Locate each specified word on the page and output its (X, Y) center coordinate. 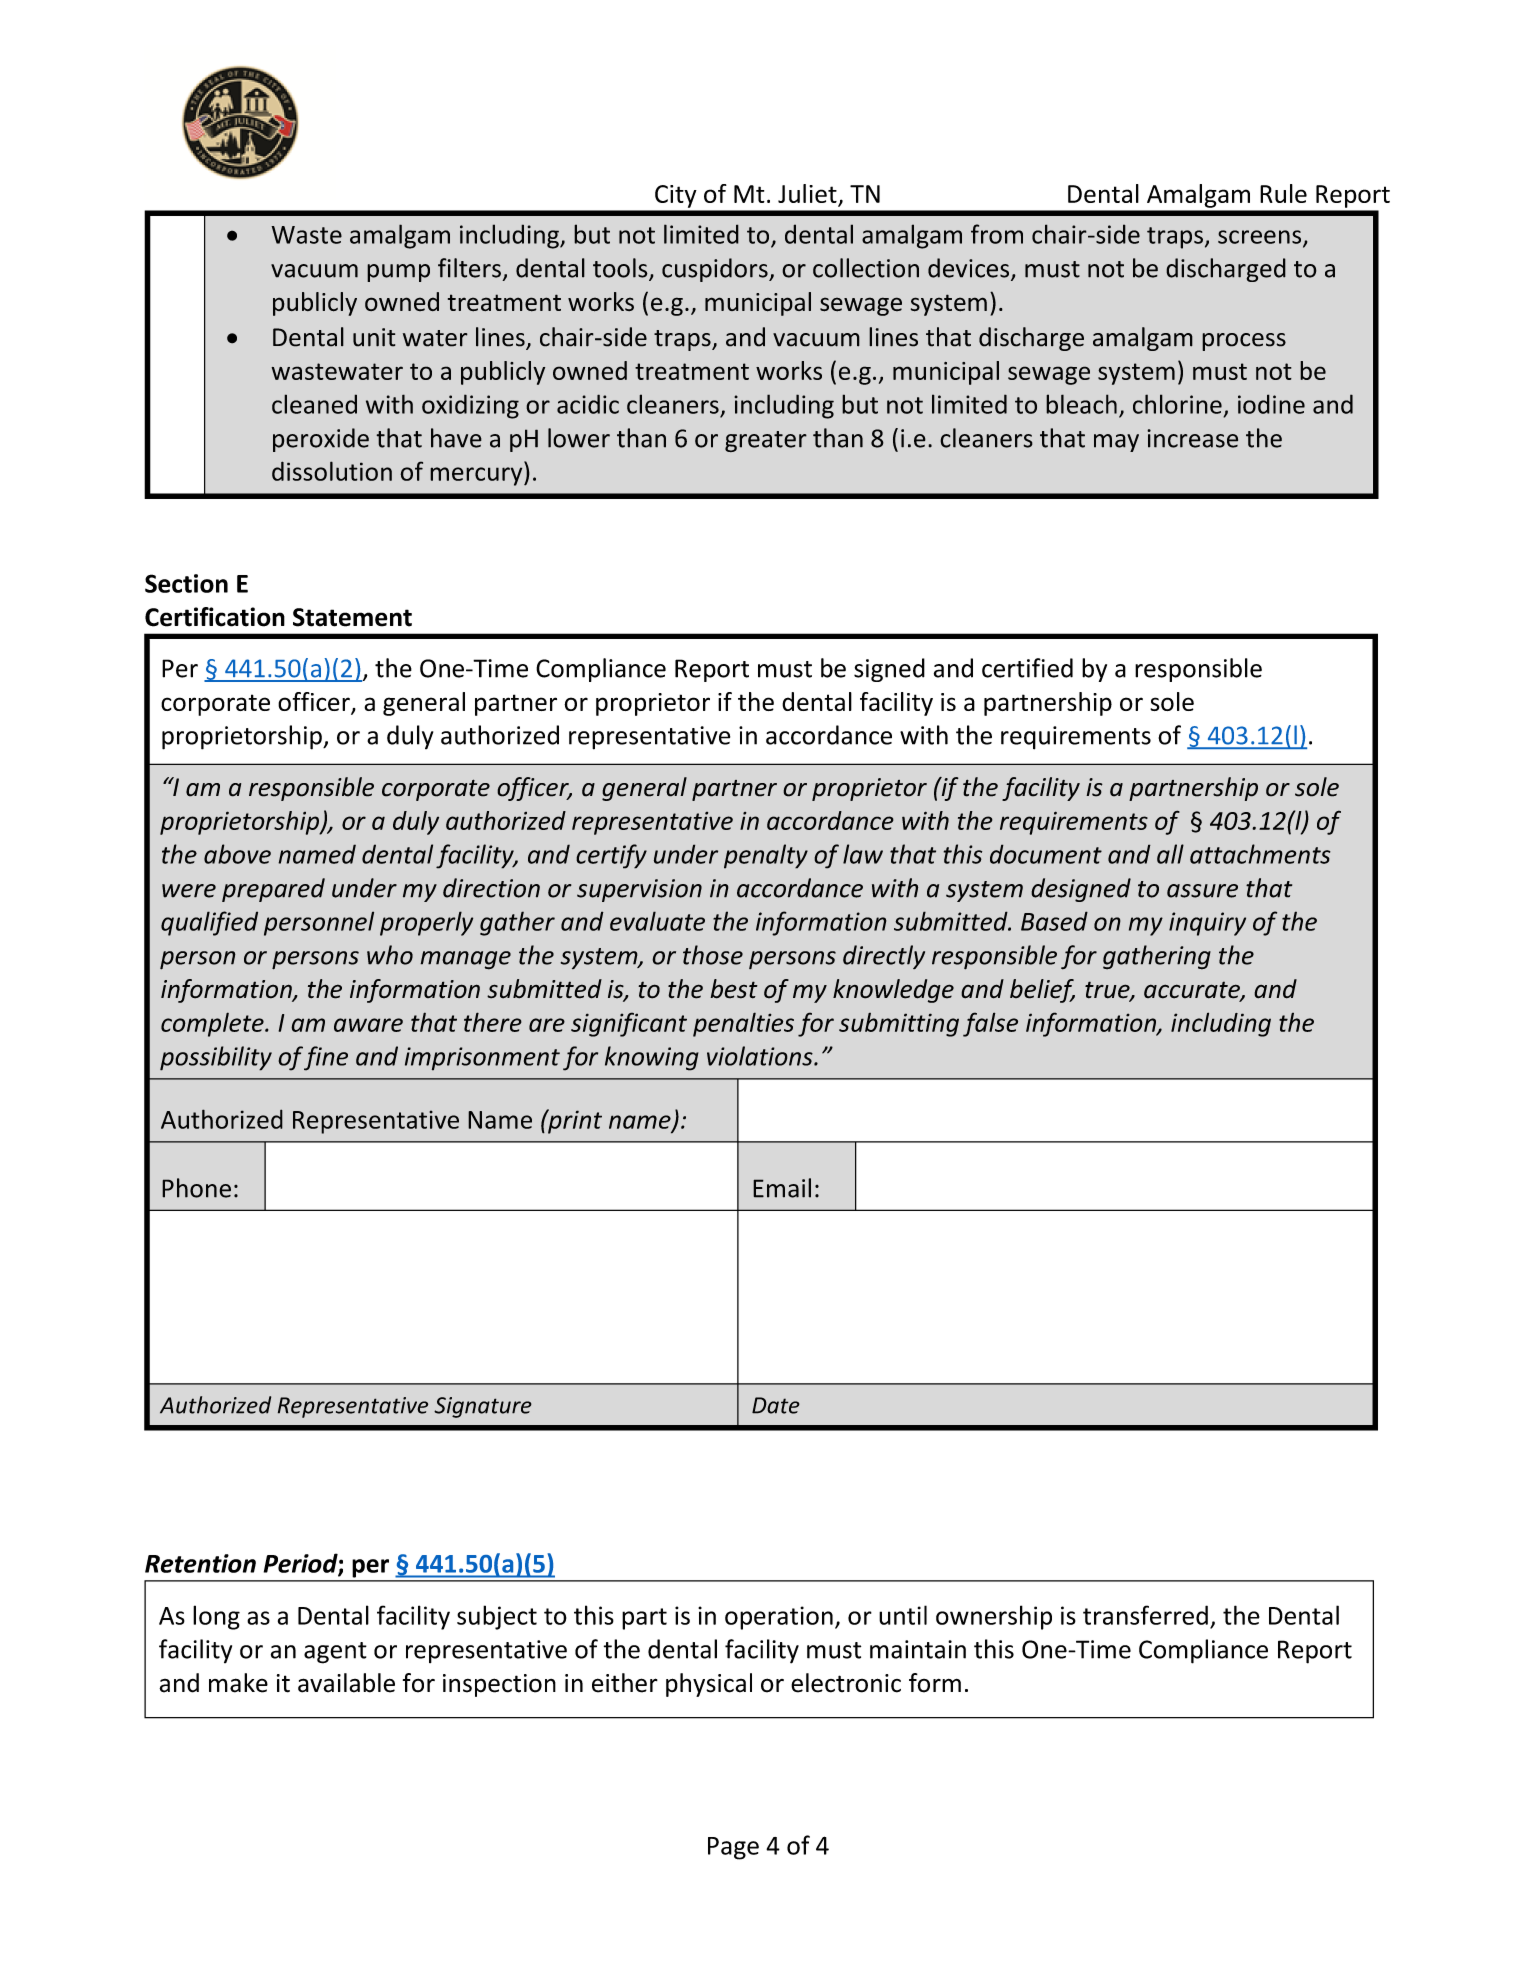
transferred (1145, 1615)
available (346, 1683)
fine (326, 1058)
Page (733, 1848)
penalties (743, 1024)
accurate (1193, 991)
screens (1261, 238)
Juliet (808, 195)
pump (398, 273)
